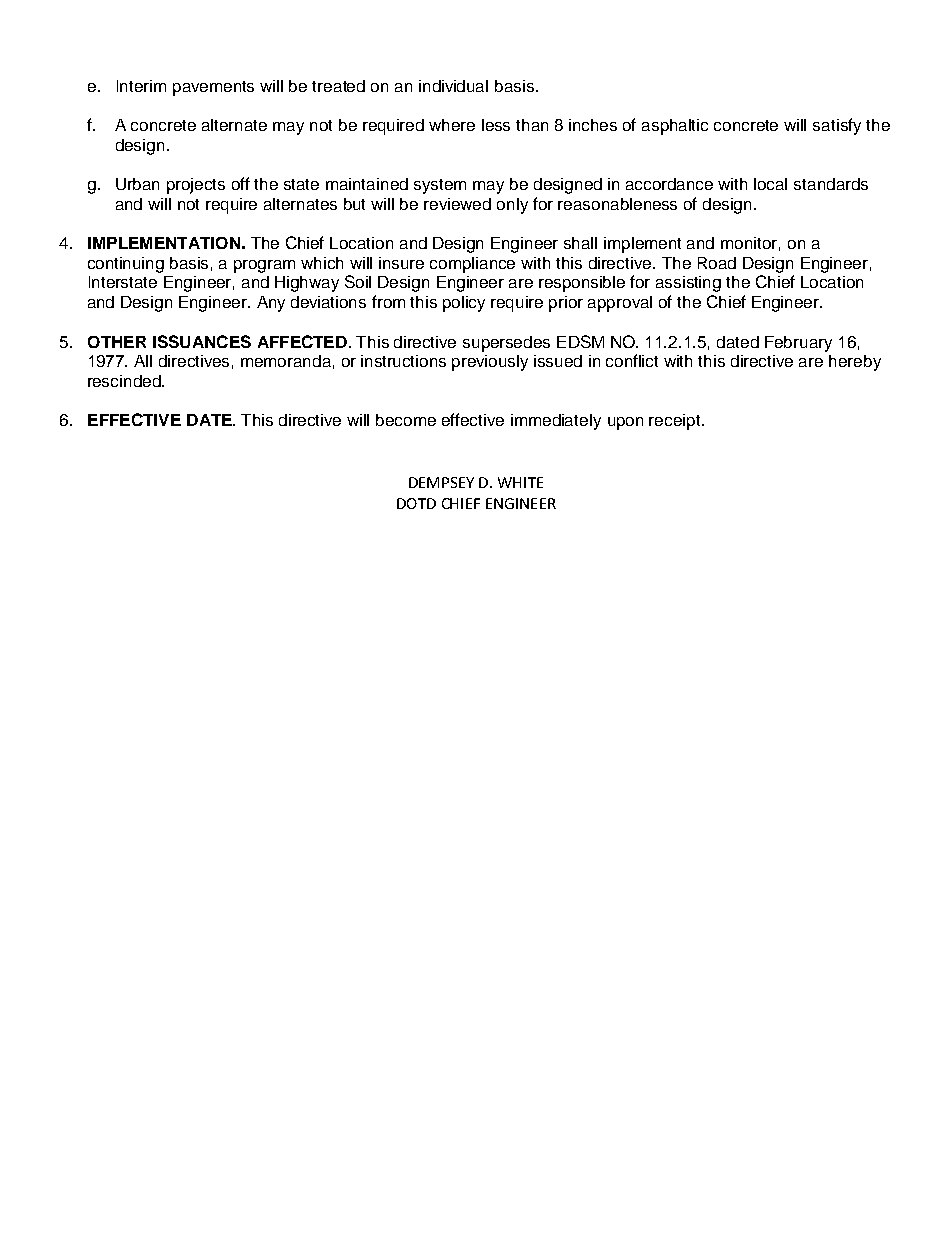 The height and width of the screenshot is (1233, 952). What do you see at coordinates (512, 206) in the screenshot?
I see `only` at bounding box center [512, 206].
